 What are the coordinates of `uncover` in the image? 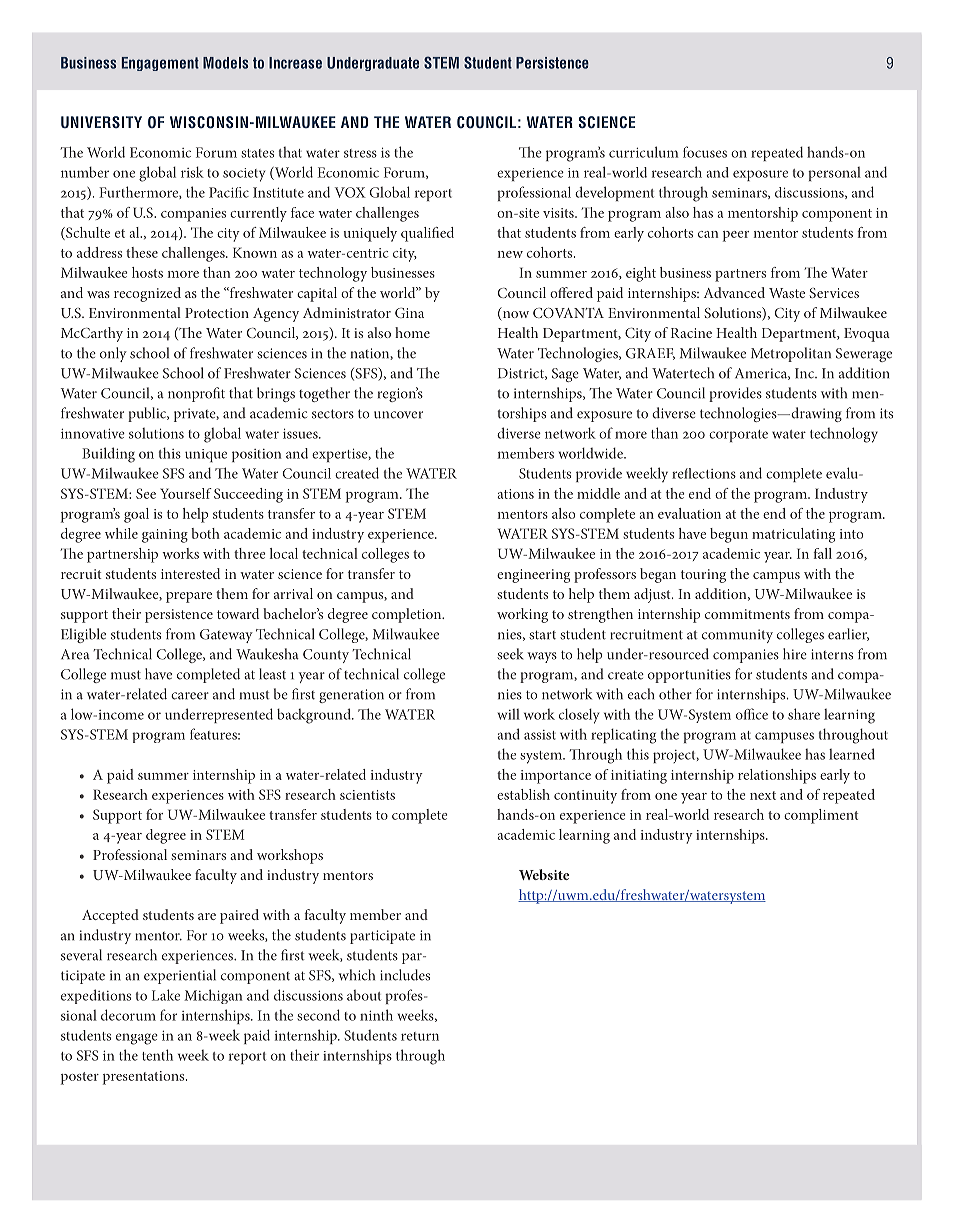 It's located at (398, 415).
